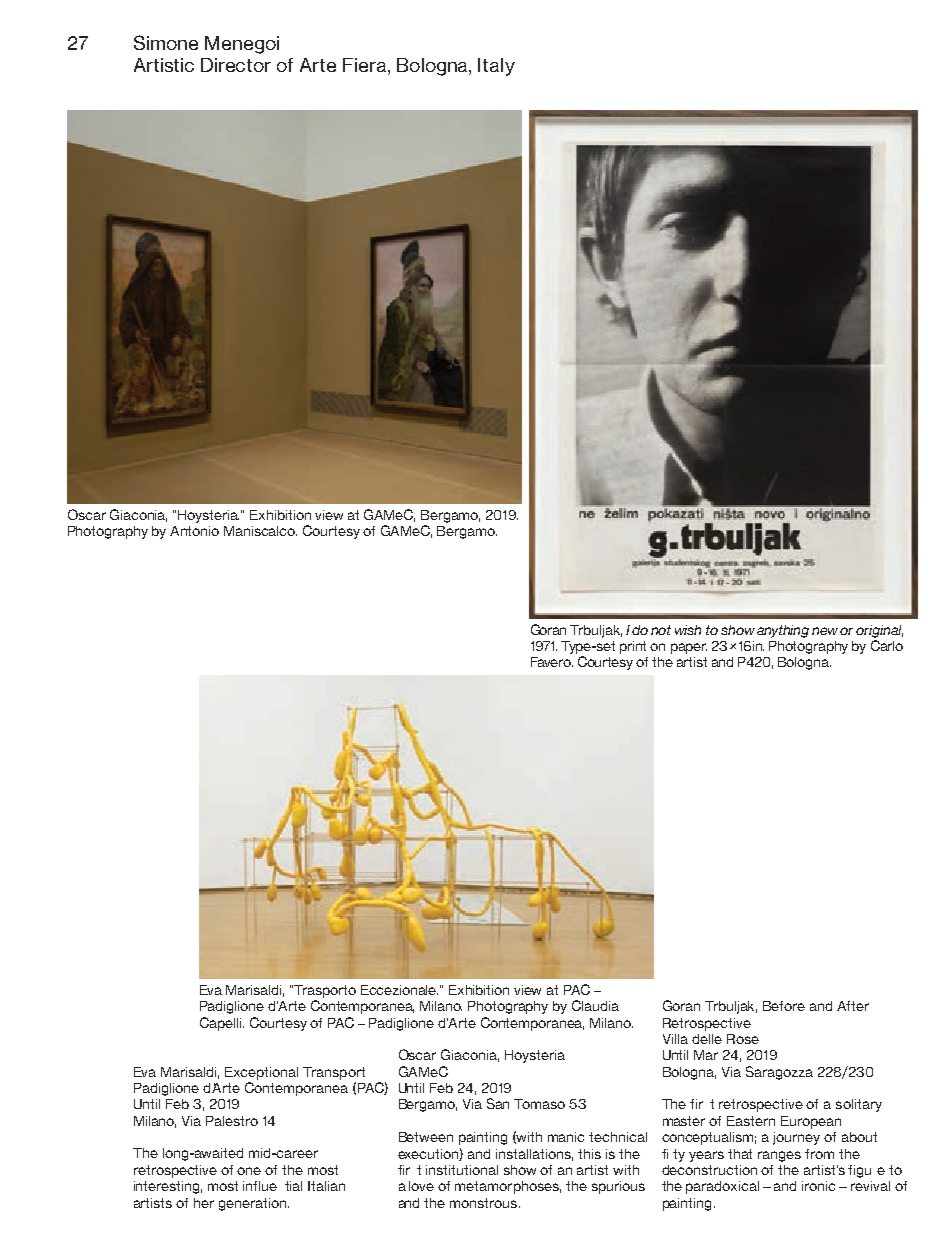 The width and height of the page is (952, 1242). Describe the element at coordinates (783, 631) in the page. I see `anything` at that location.
